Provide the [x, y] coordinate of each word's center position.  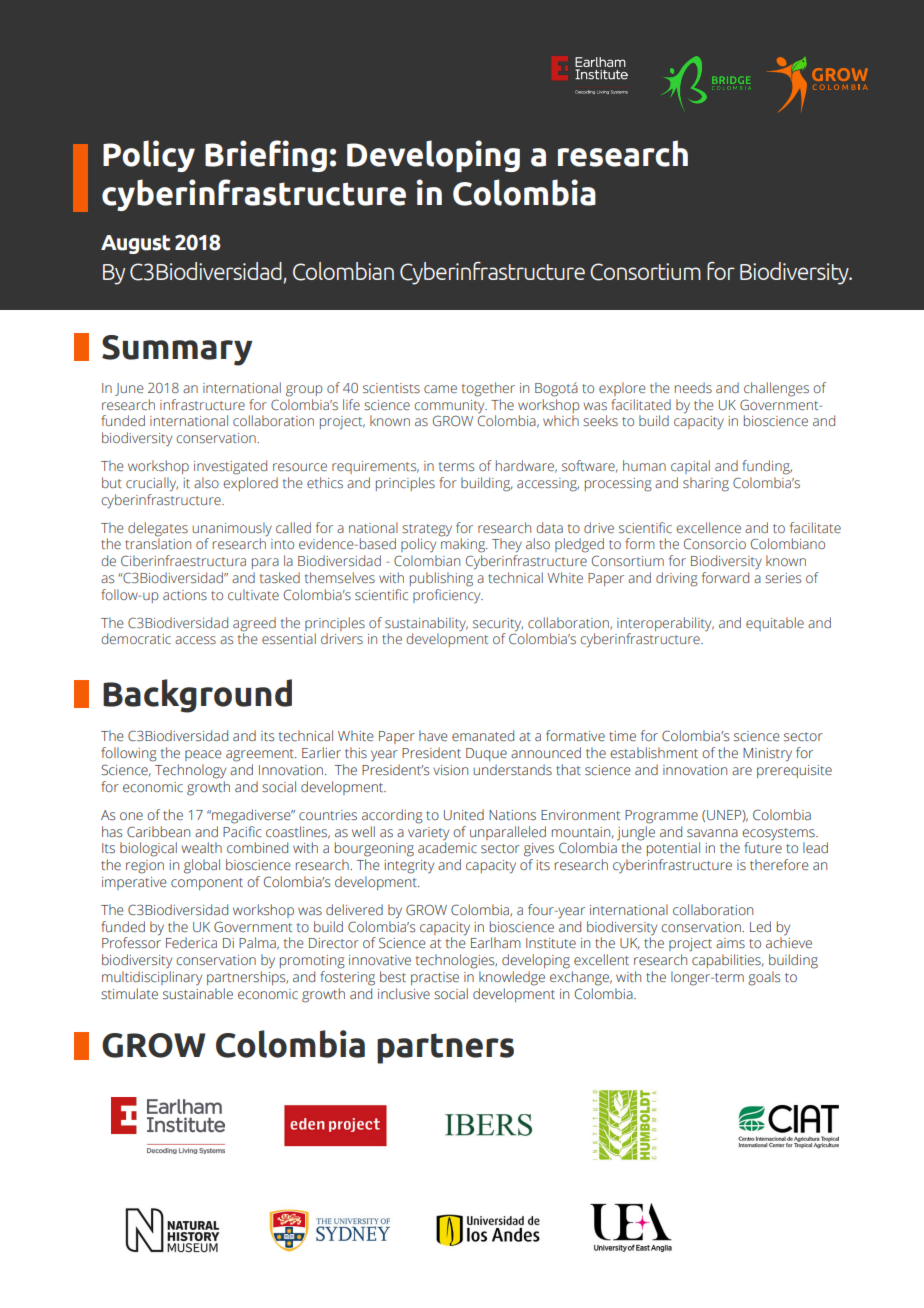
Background [197, 696]
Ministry [767, 755]
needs [693, 387]
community [450, 406]
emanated [483, 735]
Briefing [266, 156]
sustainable [198, 994]
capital [690, 467]
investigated [230, 467]
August [136, 244]
